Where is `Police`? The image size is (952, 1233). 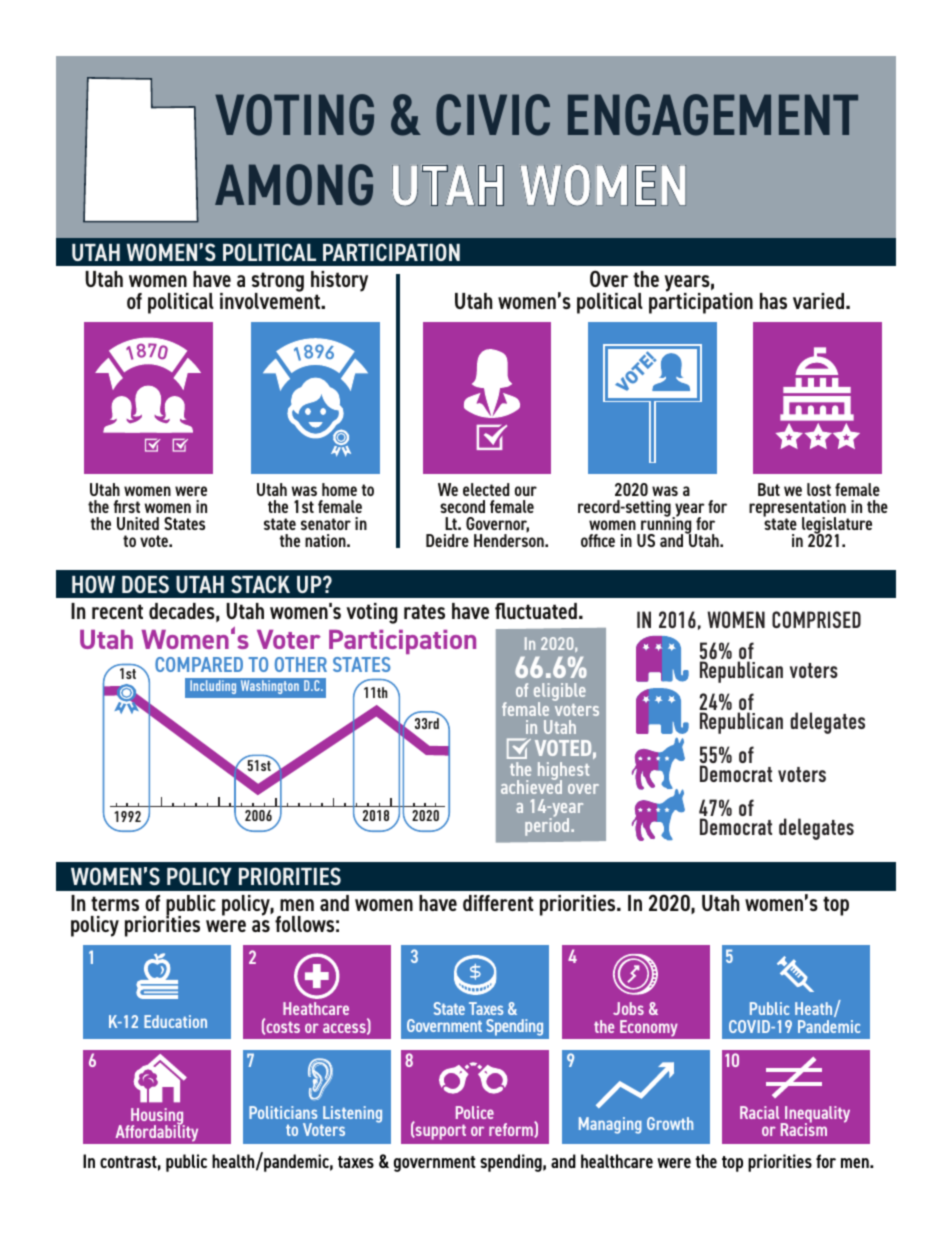 Police is located at coordinates (475, 1112).
